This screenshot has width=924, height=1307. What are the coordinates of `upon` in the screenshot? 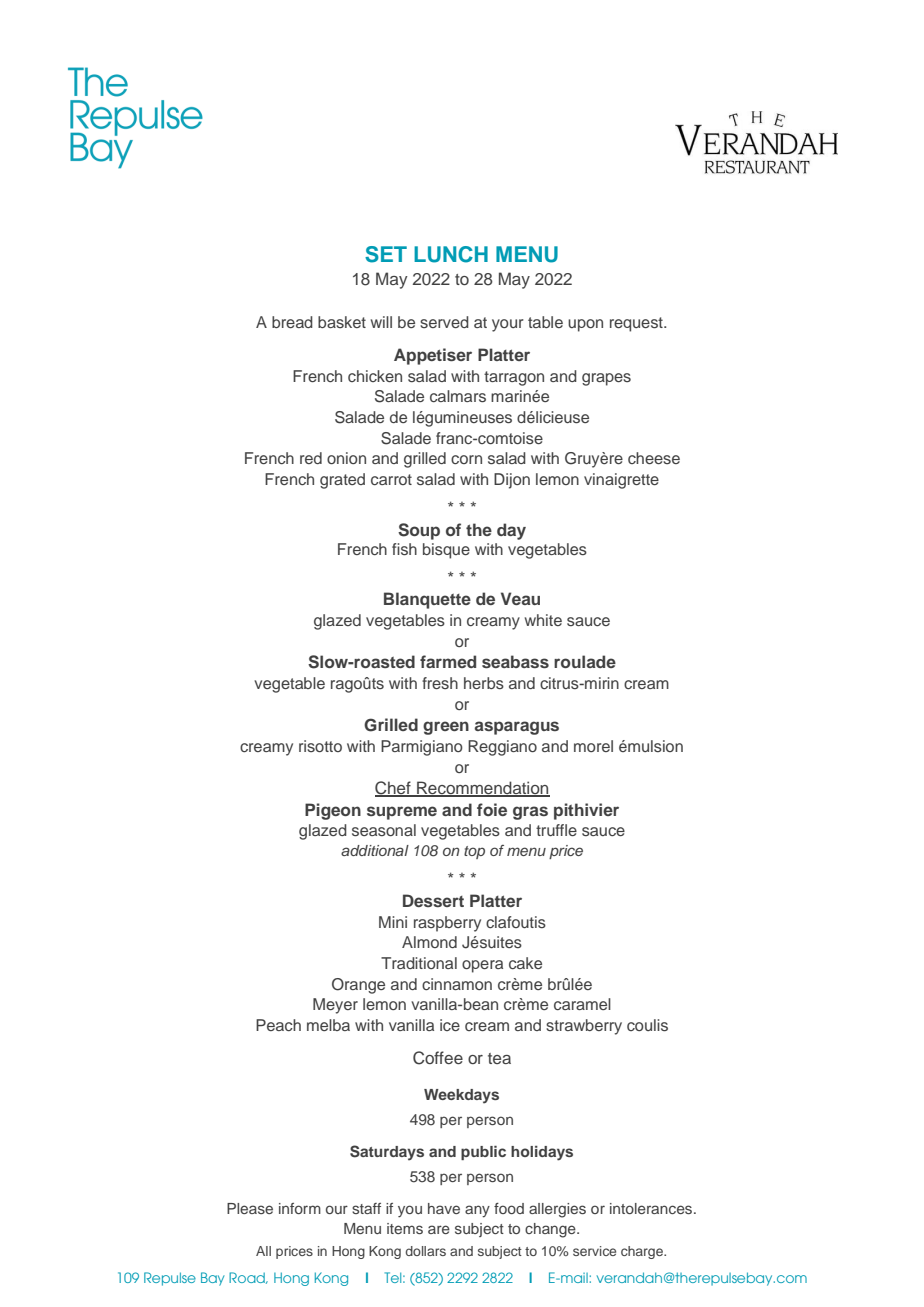 It's located at (585, 325).
